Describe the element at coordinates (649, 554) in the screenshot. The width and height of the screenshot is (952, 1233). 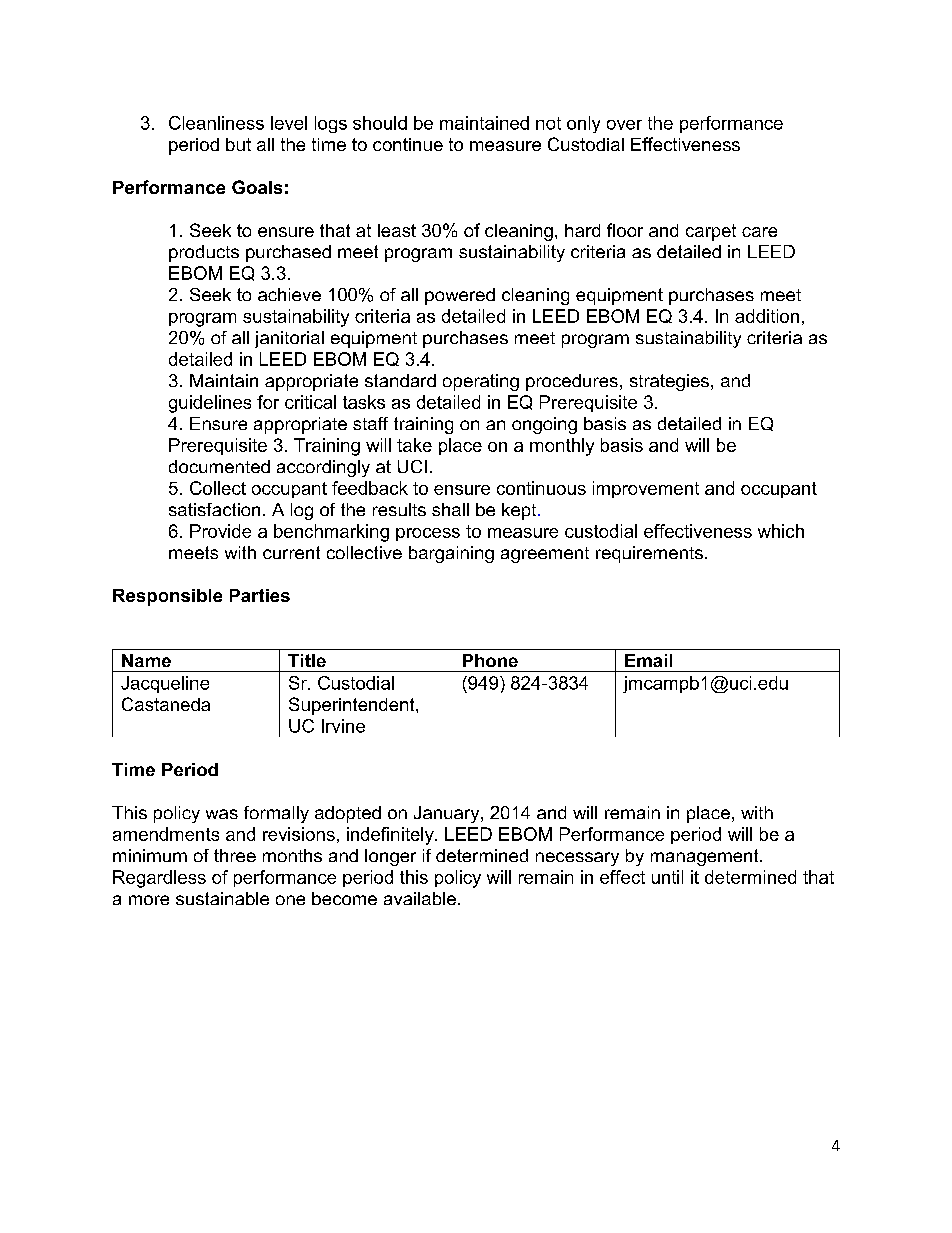
I see `requirements` at that location.
